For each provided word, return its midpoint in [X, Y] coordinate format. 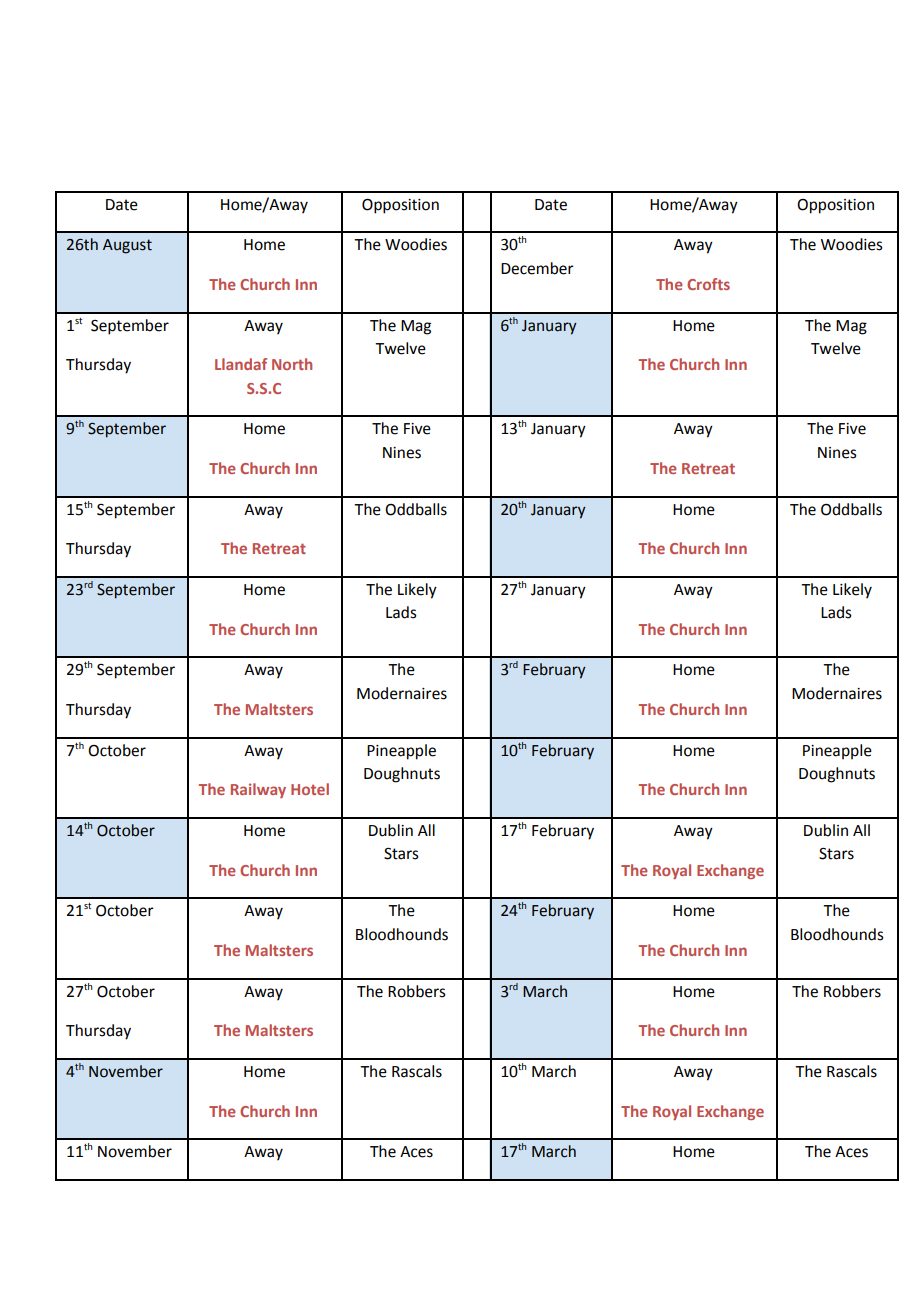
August [127, 246]
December [537, 268]
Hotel [310, 789]
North [292, 364]
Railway [258, 790]
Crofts [708, 284]
